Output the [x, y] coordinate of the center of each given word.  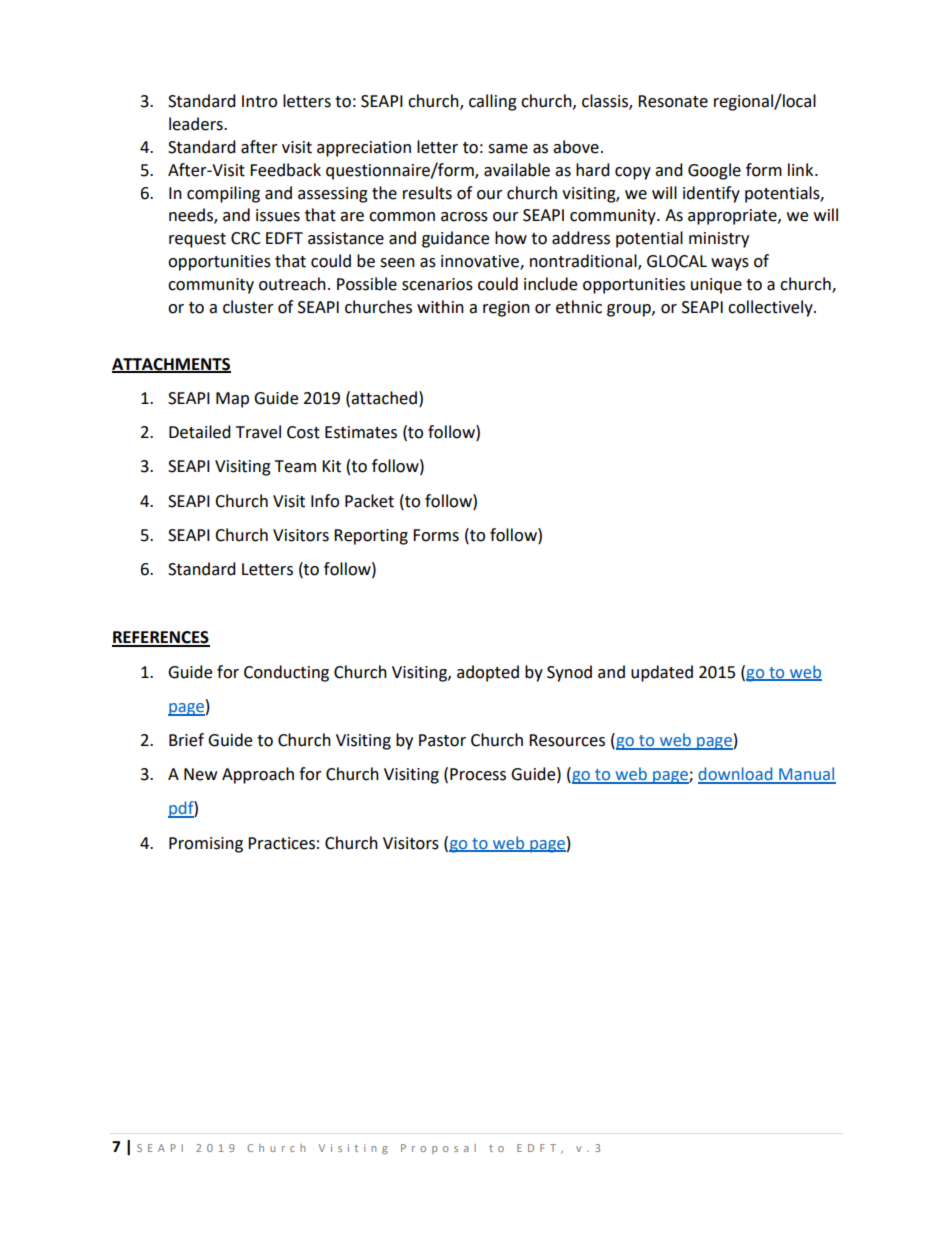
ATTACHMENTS [171, 365]
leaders [197, 124]
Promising [206, 845]
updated [662, 673]
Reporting [371, 537]
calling [493, 102]
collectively [771, 308]
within [440, 307]
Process [478, 774]
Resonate [673, 101]
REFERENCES [161, 638]
